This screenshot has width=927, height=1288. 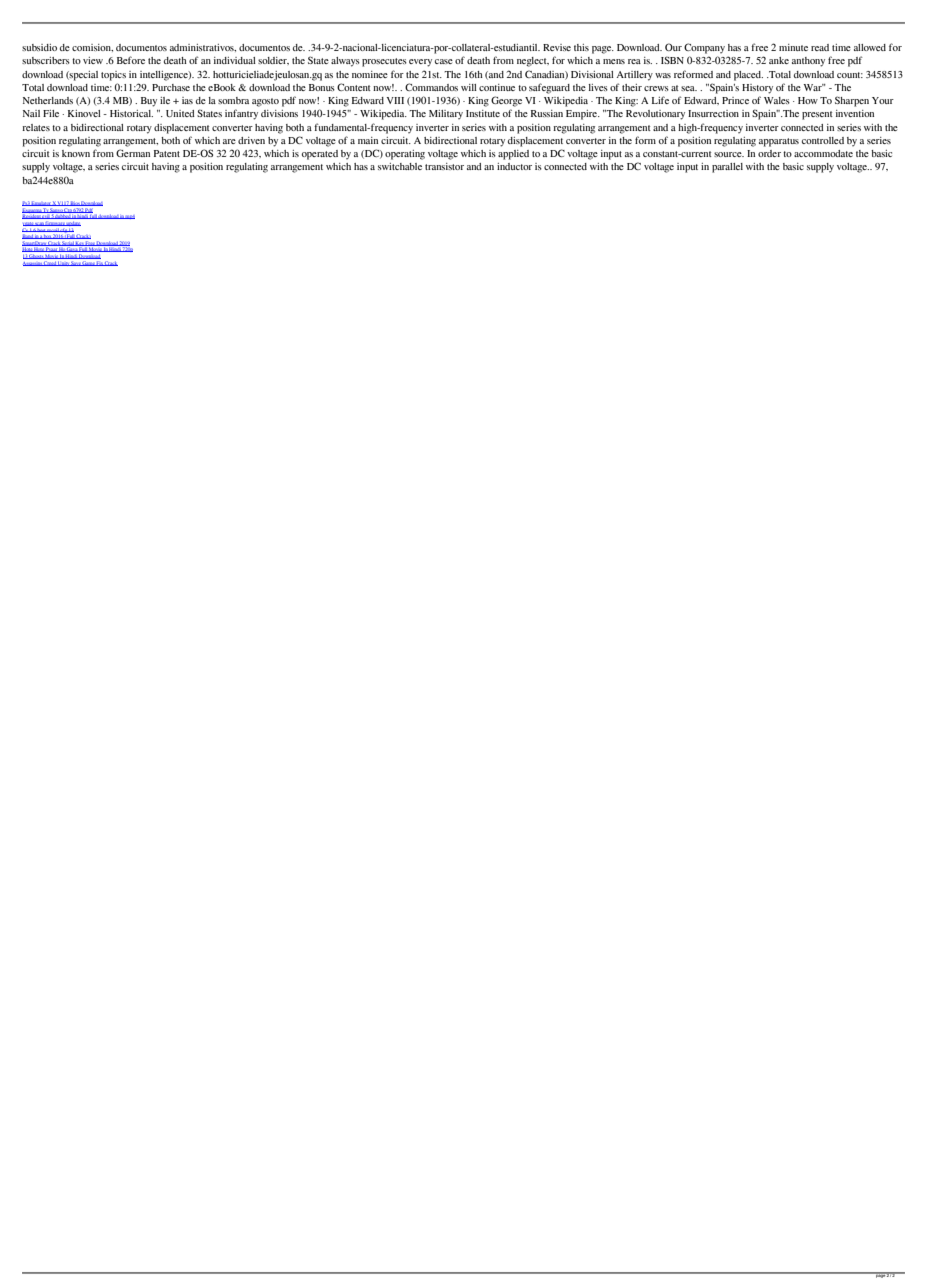 I want to click on German, so click(x=133, y=153).
